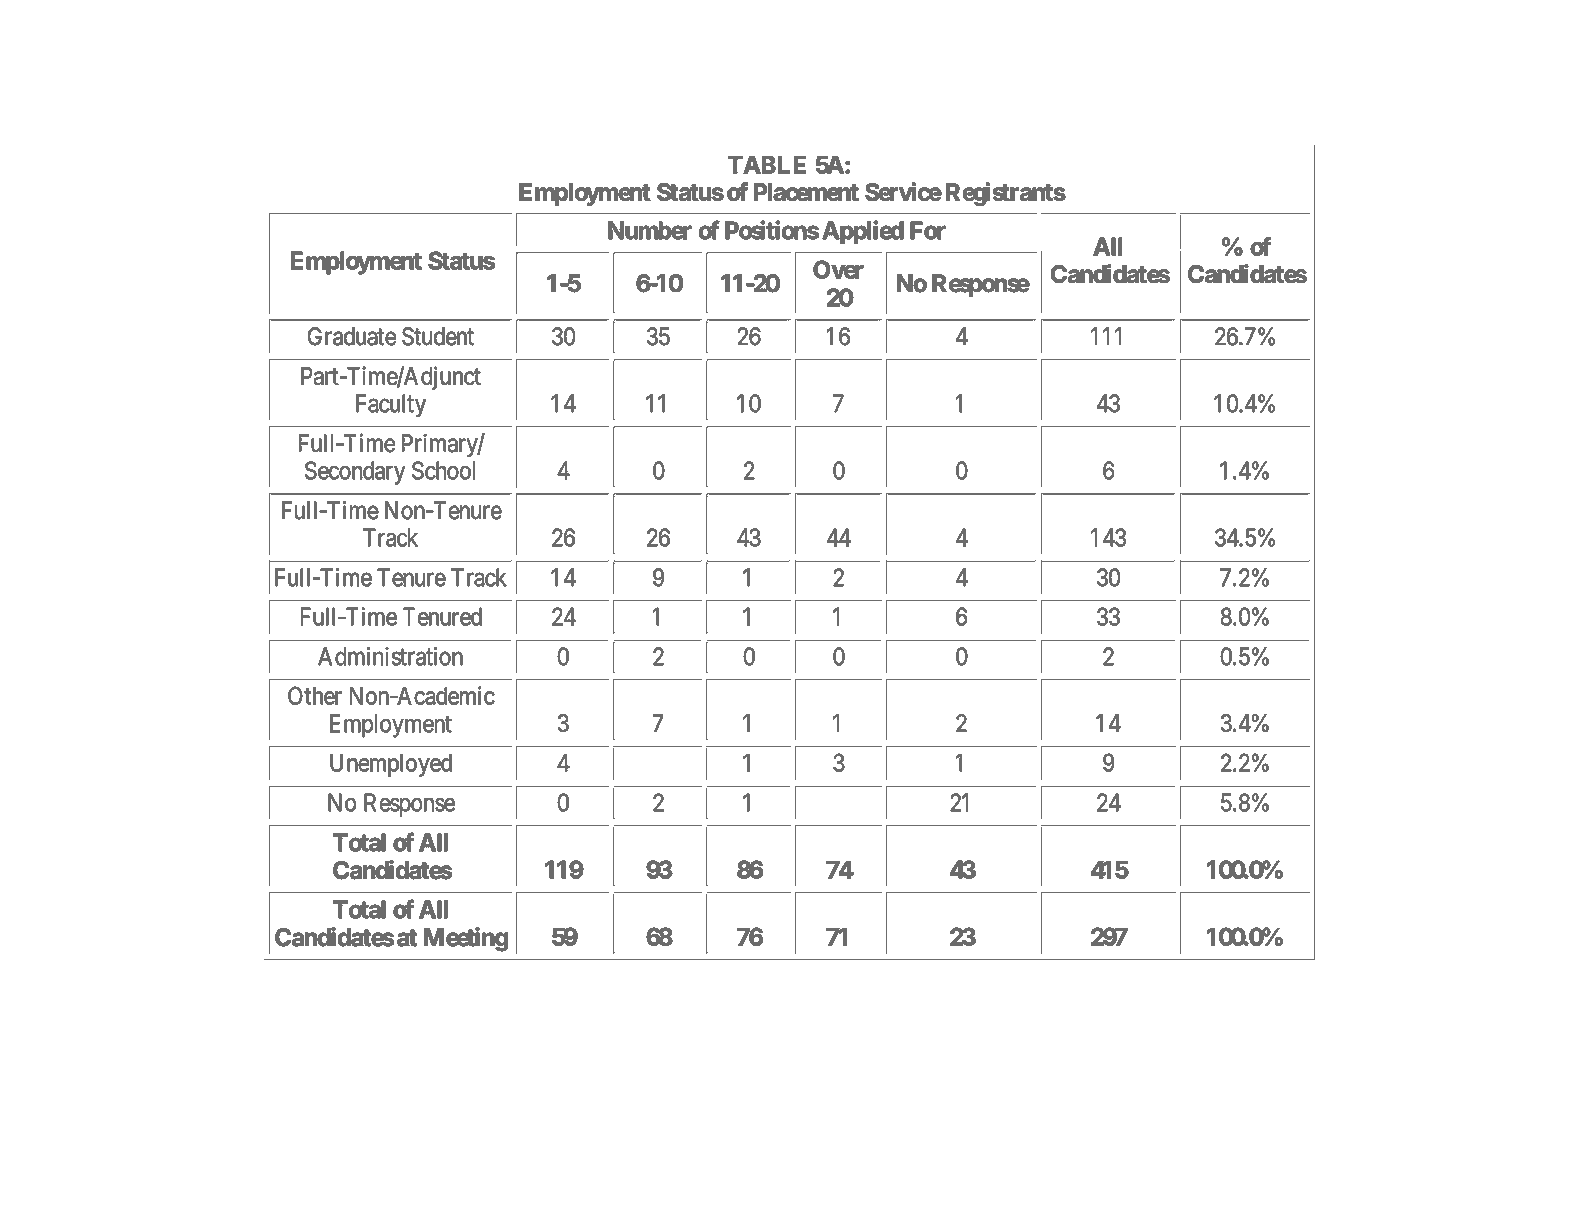  Describe the element at coordinates (390, 656) in the screenshot. I see `Administration` at that location.
